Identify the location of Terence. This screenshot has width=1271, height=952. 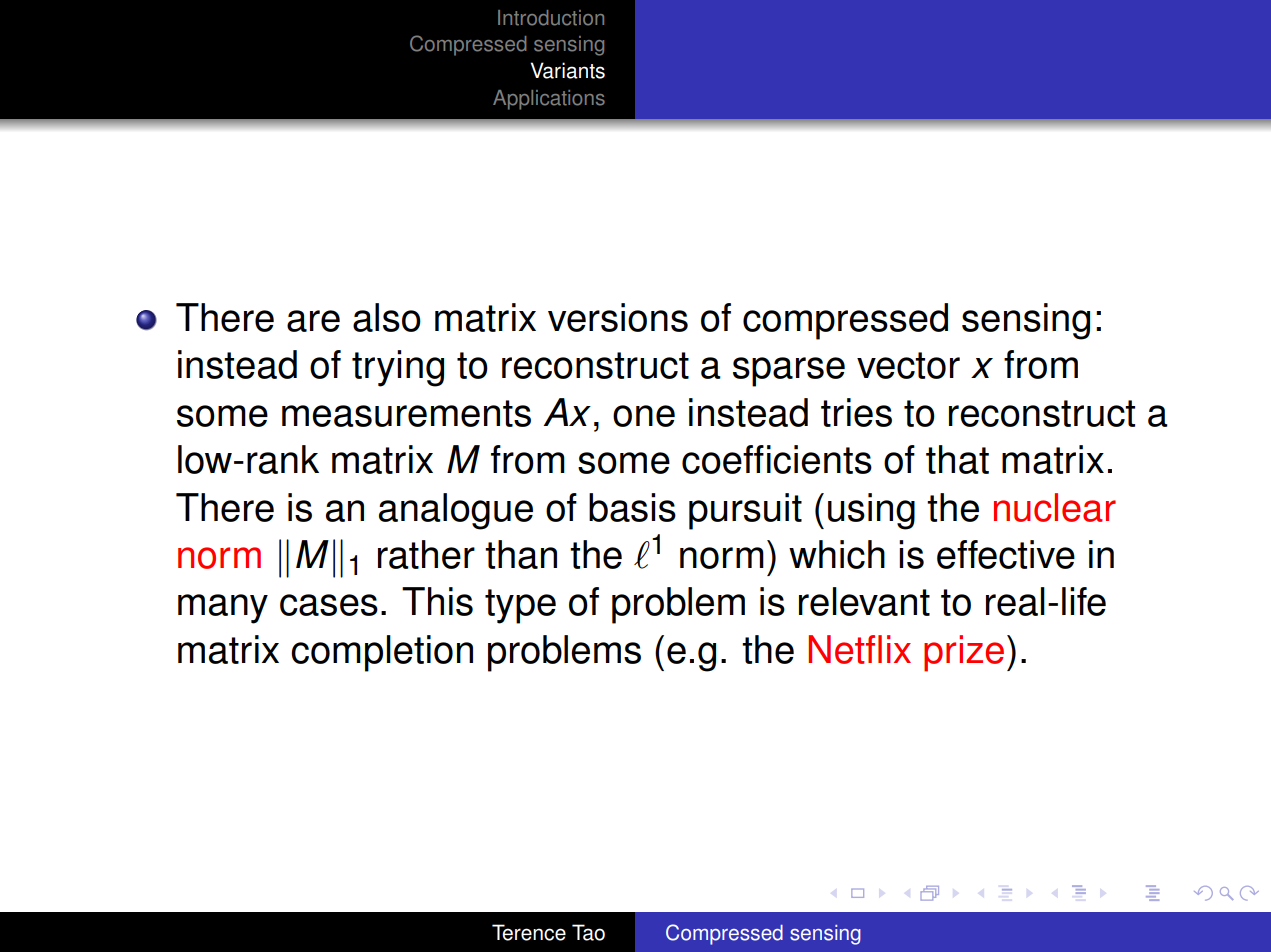
(529, 932).
